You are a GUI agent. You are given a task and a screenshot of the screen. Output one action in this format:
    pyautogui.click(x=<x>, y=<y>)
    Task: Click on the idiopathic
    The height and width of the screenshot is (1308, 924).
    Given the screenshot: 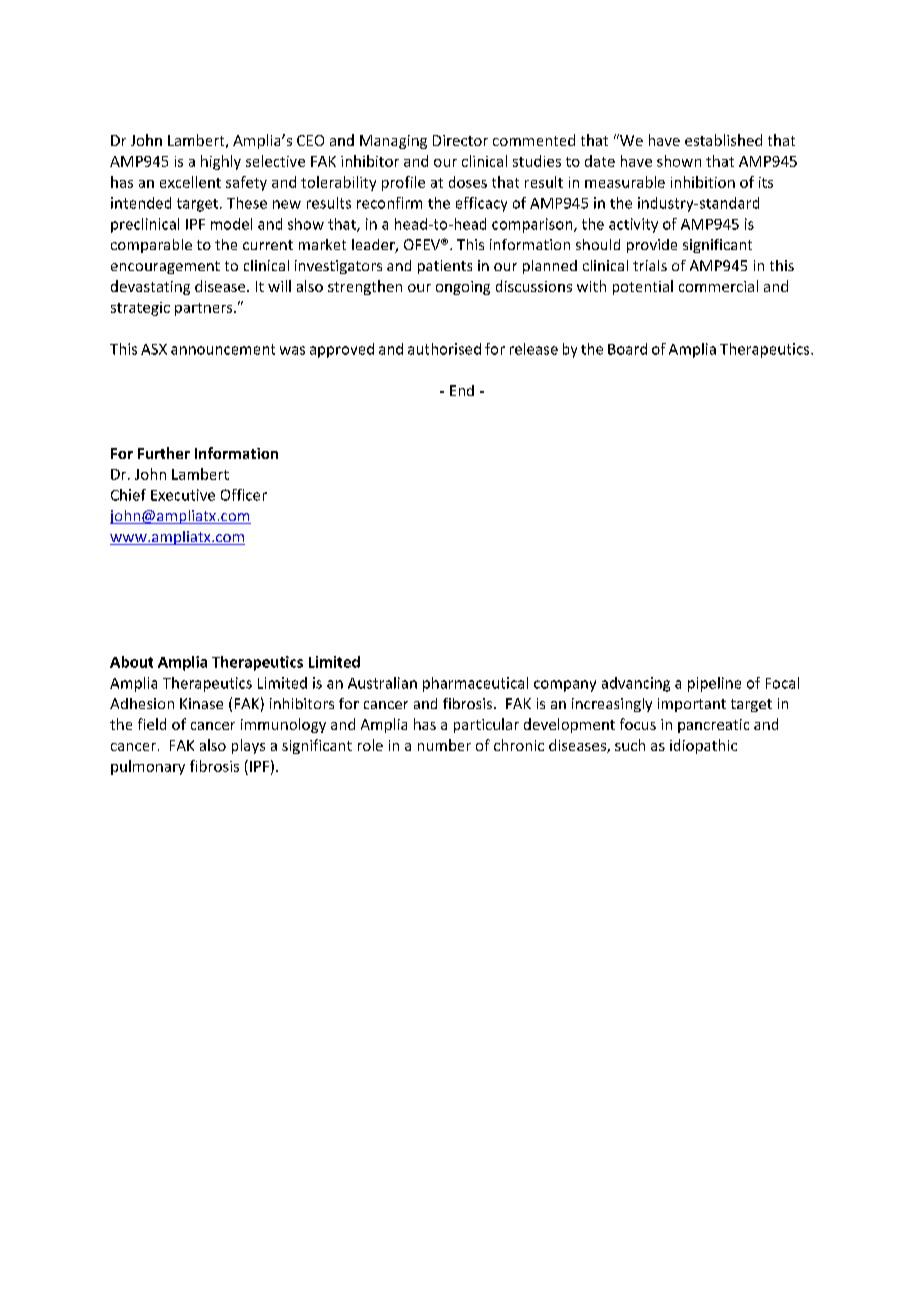 What is the action you would take?
    pyautogui.click(x=703, y=746)
